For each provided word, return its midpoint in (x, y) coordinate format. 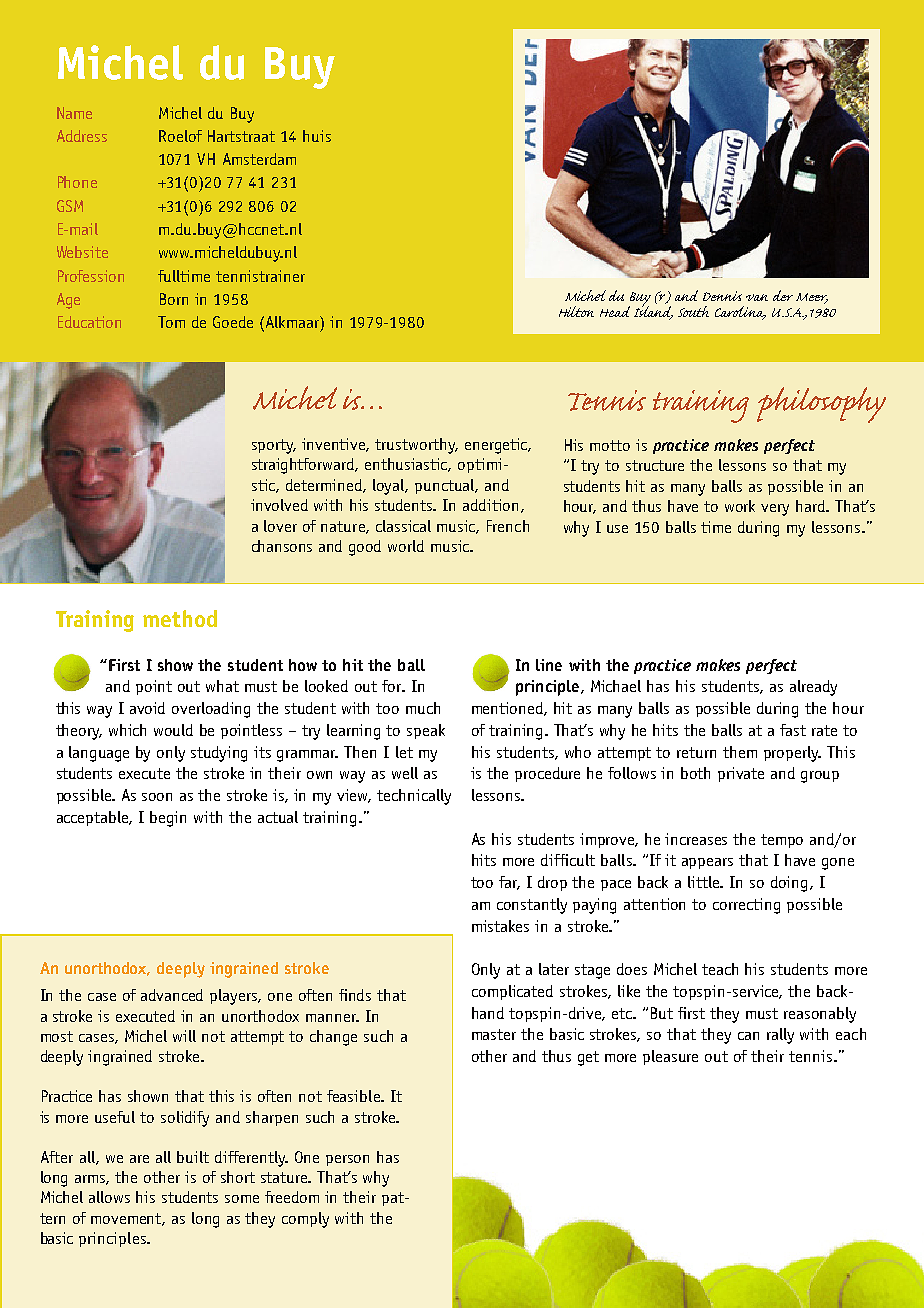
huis (317, 136)
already (813, 688)
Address (82, 136)
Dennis (722, 296)
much (423, 708)
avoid (147, 708)
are (139, 1159)
